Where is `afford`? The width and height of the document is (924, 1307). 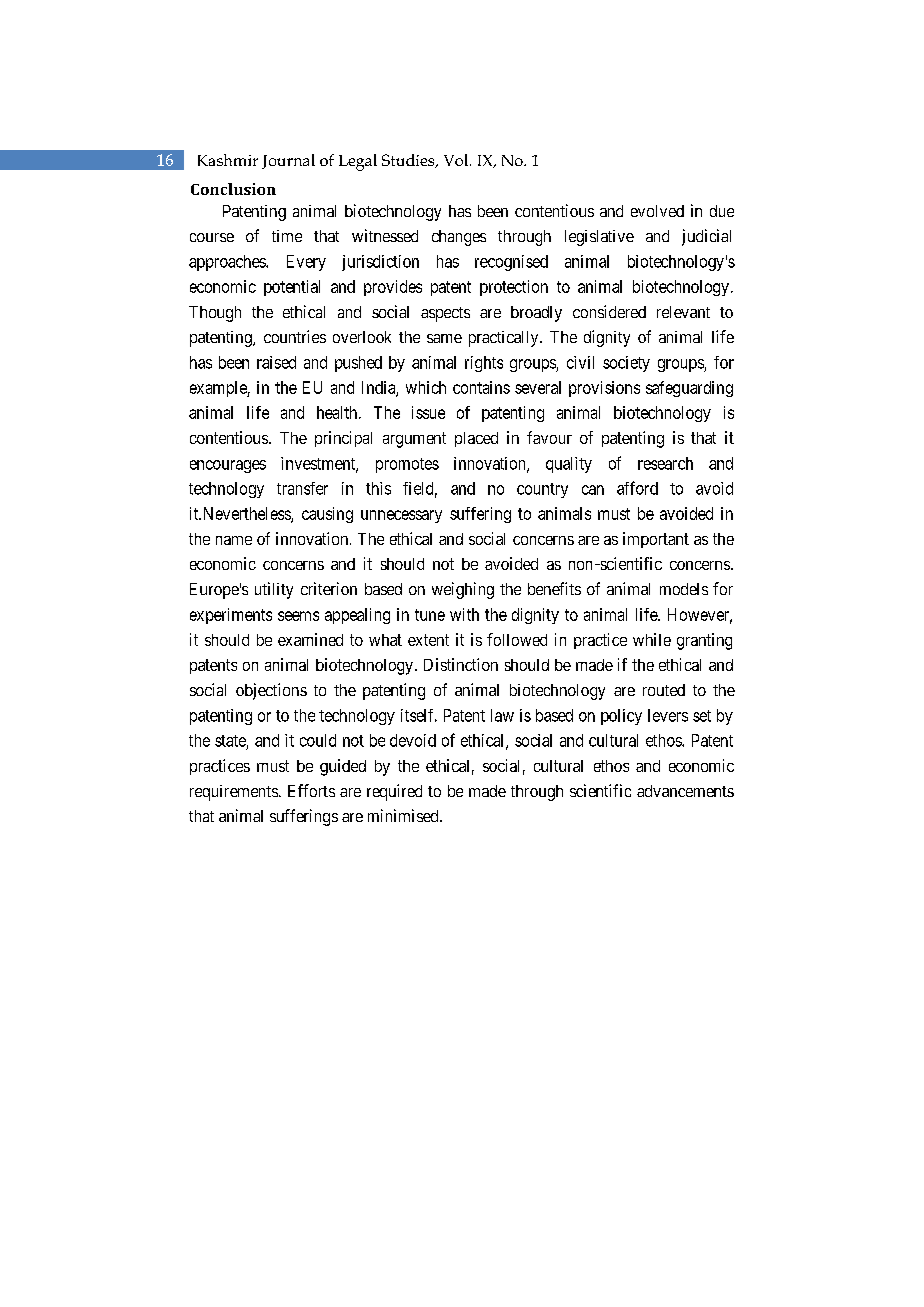
afford is located at coordinates (637, 488).
